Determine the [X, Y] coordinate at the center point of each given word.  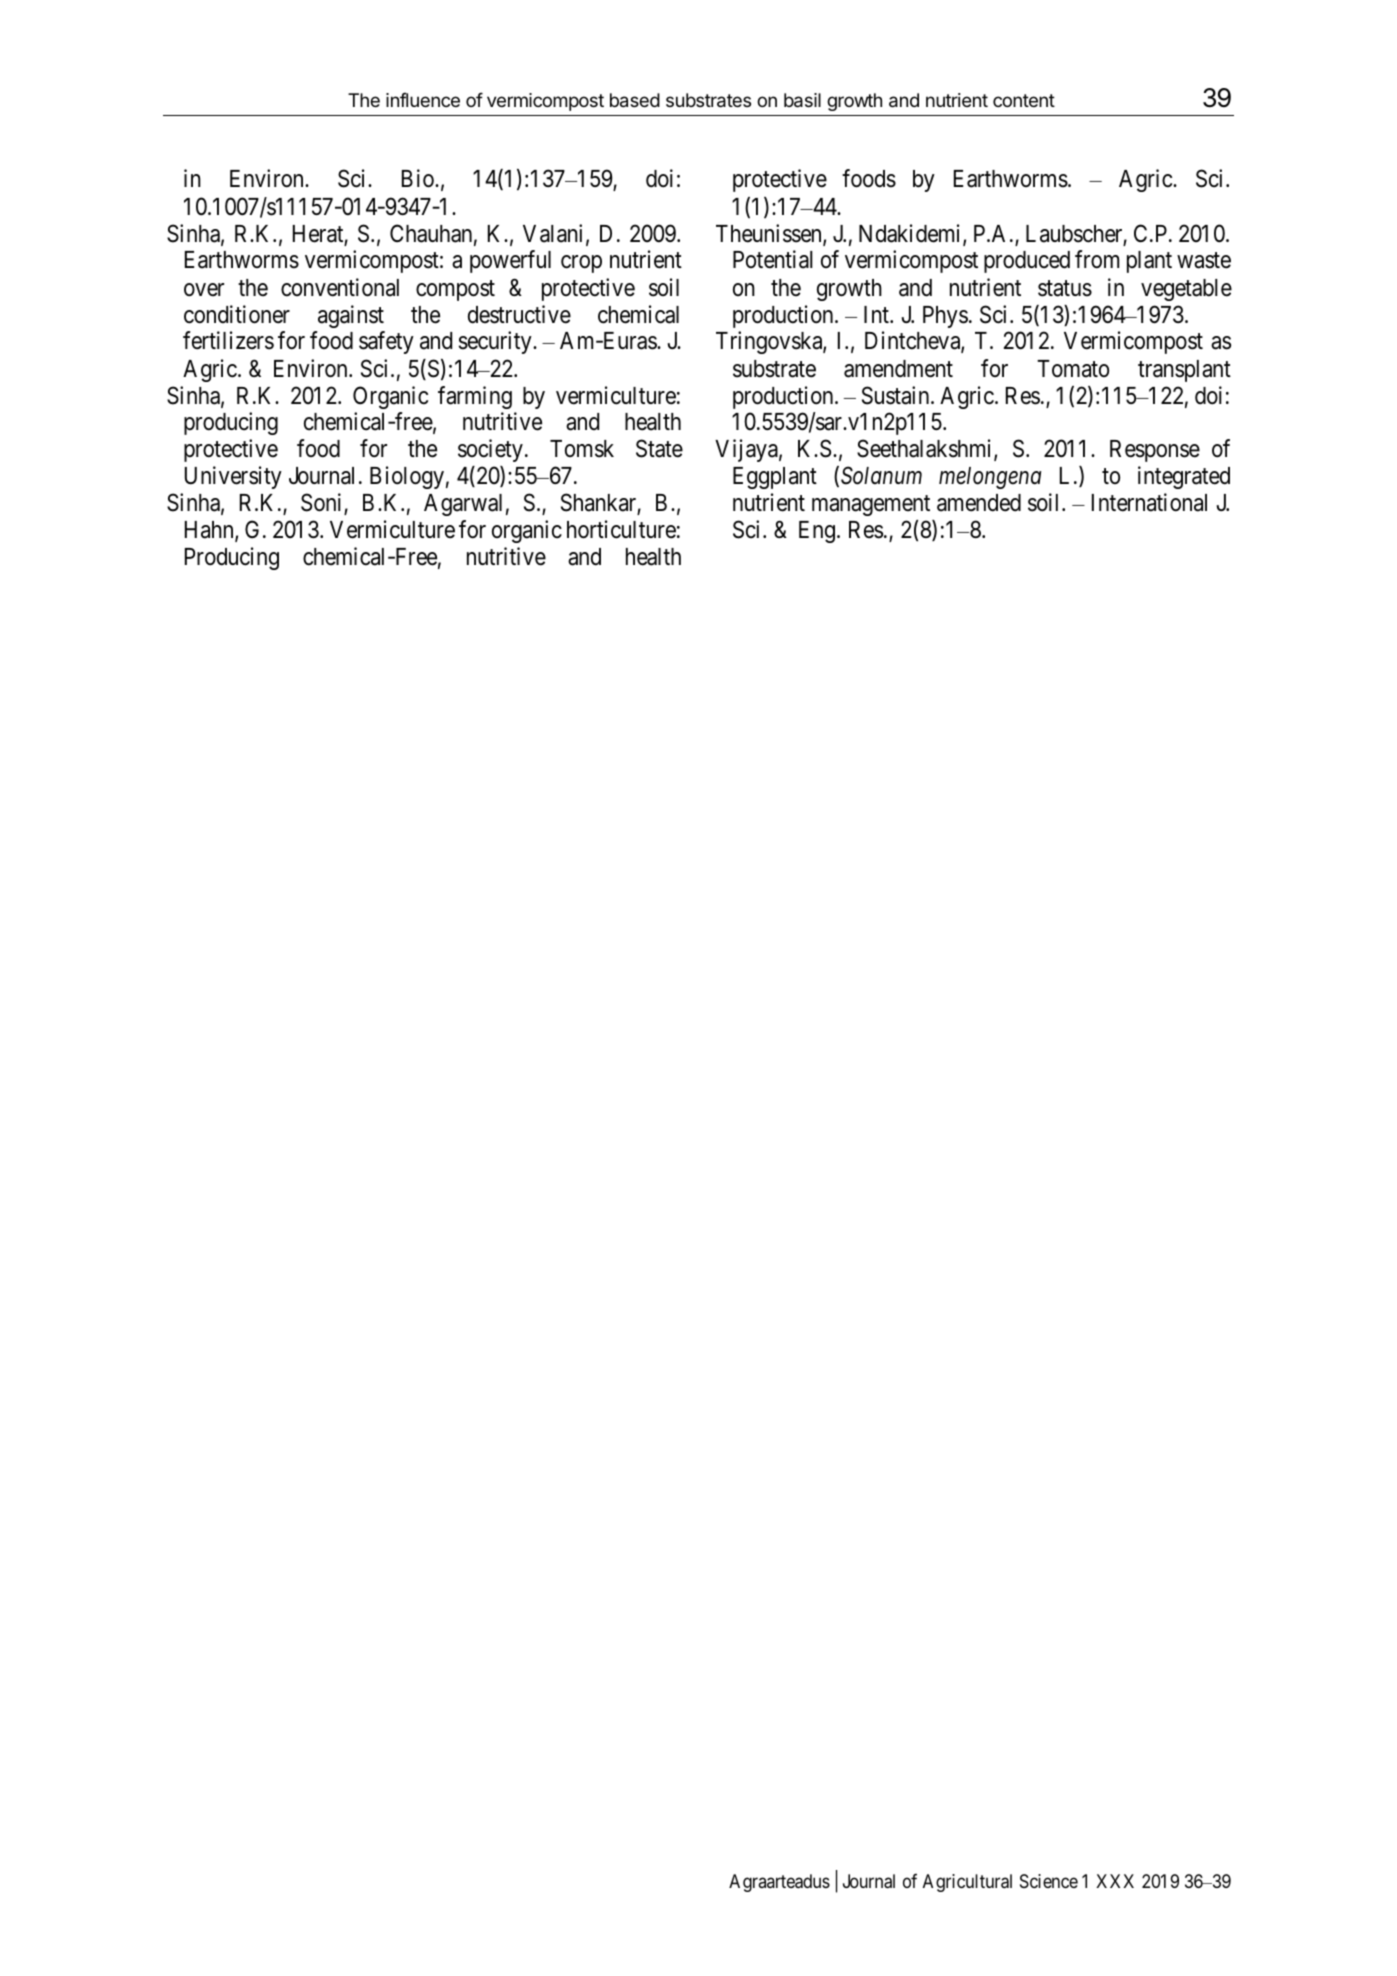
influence [423, 99]
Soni [323, 504]
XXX [1115, 1881]
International [1149, 502]
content [1024, 100]
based [635, 100]
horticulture [621, 529]
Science [1049, 1881]
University [233, 477]
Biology [407, 477]
